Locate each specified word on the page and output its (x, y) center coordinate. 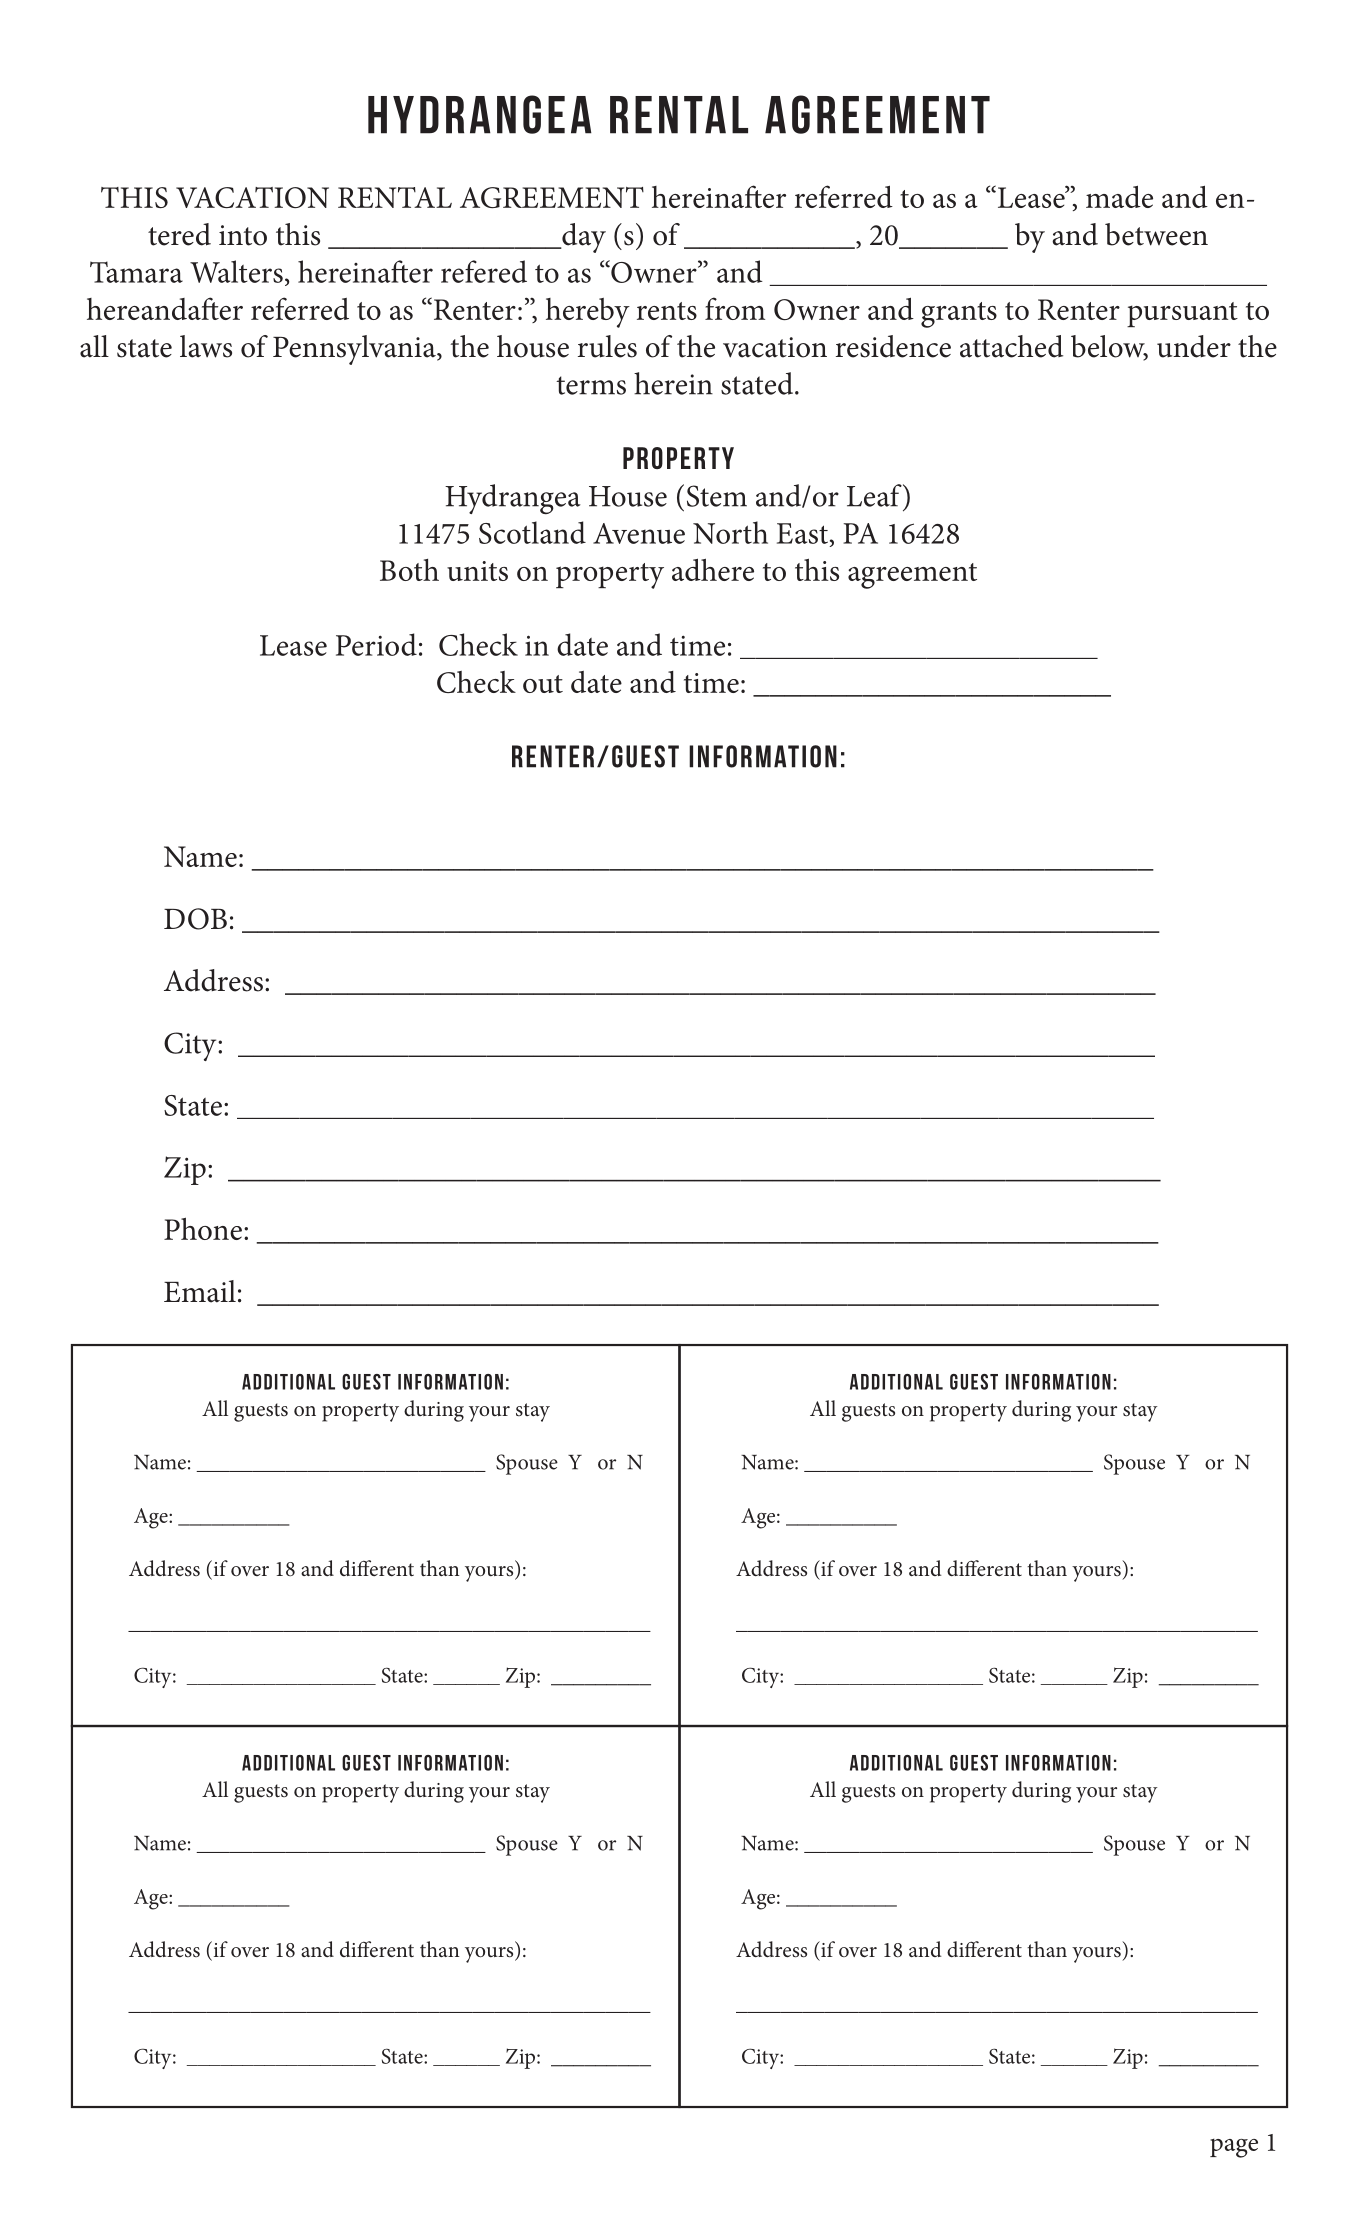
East (802, 533)
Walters (236, 271)
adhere (713, 569)
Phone (203, 1228)
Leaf (875, 495)
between (1156, 234)
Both (409, 570)
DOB (195, 919)
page (1234, 2148)
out (543, 684)
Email (200, 1291)
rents (667, 311)
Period (376, 644)
